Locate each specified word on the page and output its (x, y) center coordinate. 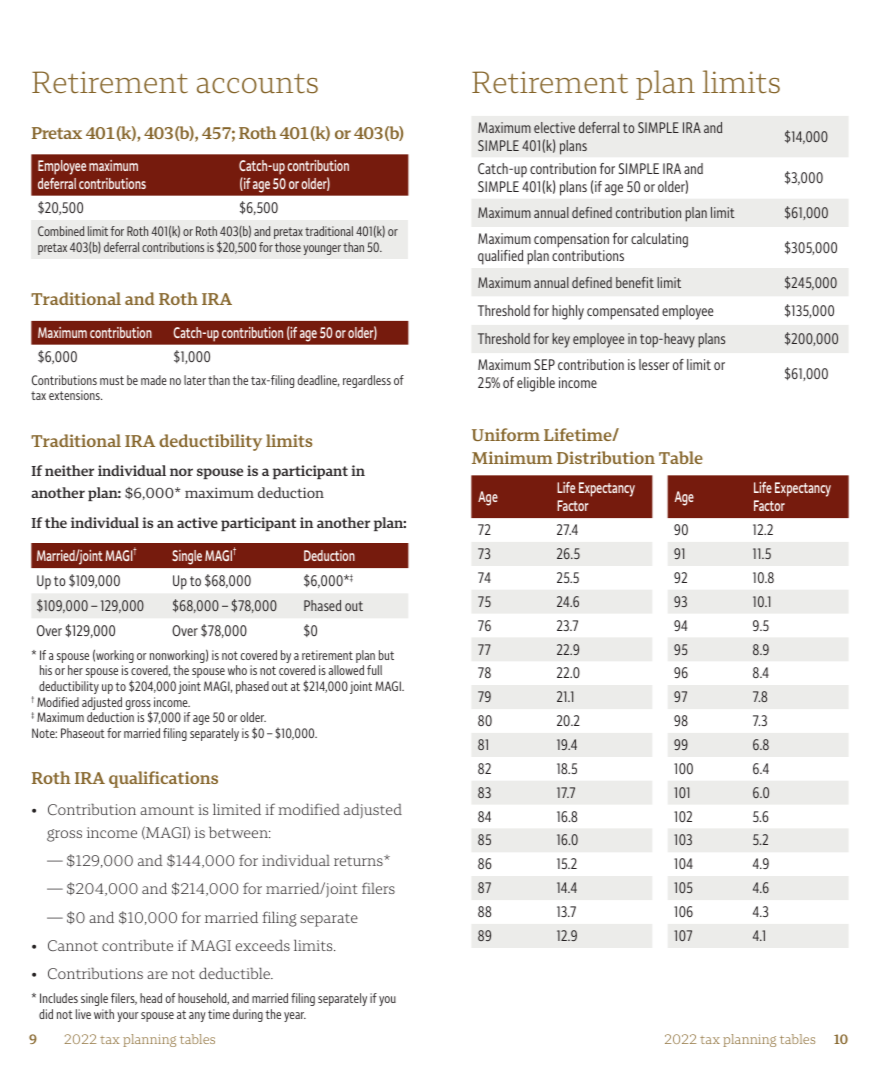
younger (322, 250)
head (151, 998)
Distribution (606, 457)
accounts (257, 84)
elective (554, 127)
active (197, 522)
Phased (322, 605)
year (295, 1017)
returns (359, 861)
